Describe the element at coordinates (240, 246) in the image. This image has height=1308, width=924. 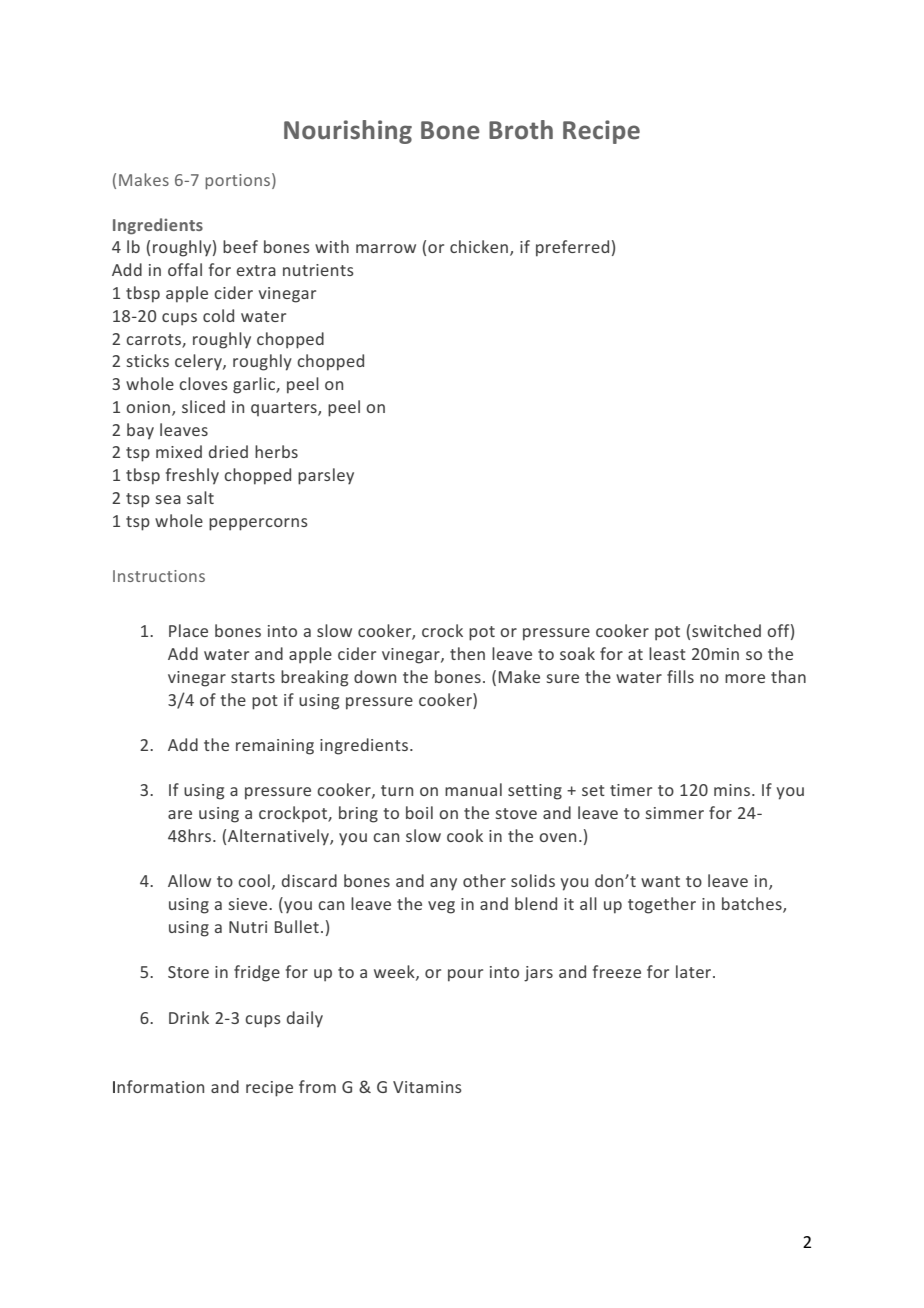
I see `beef` at that location.
